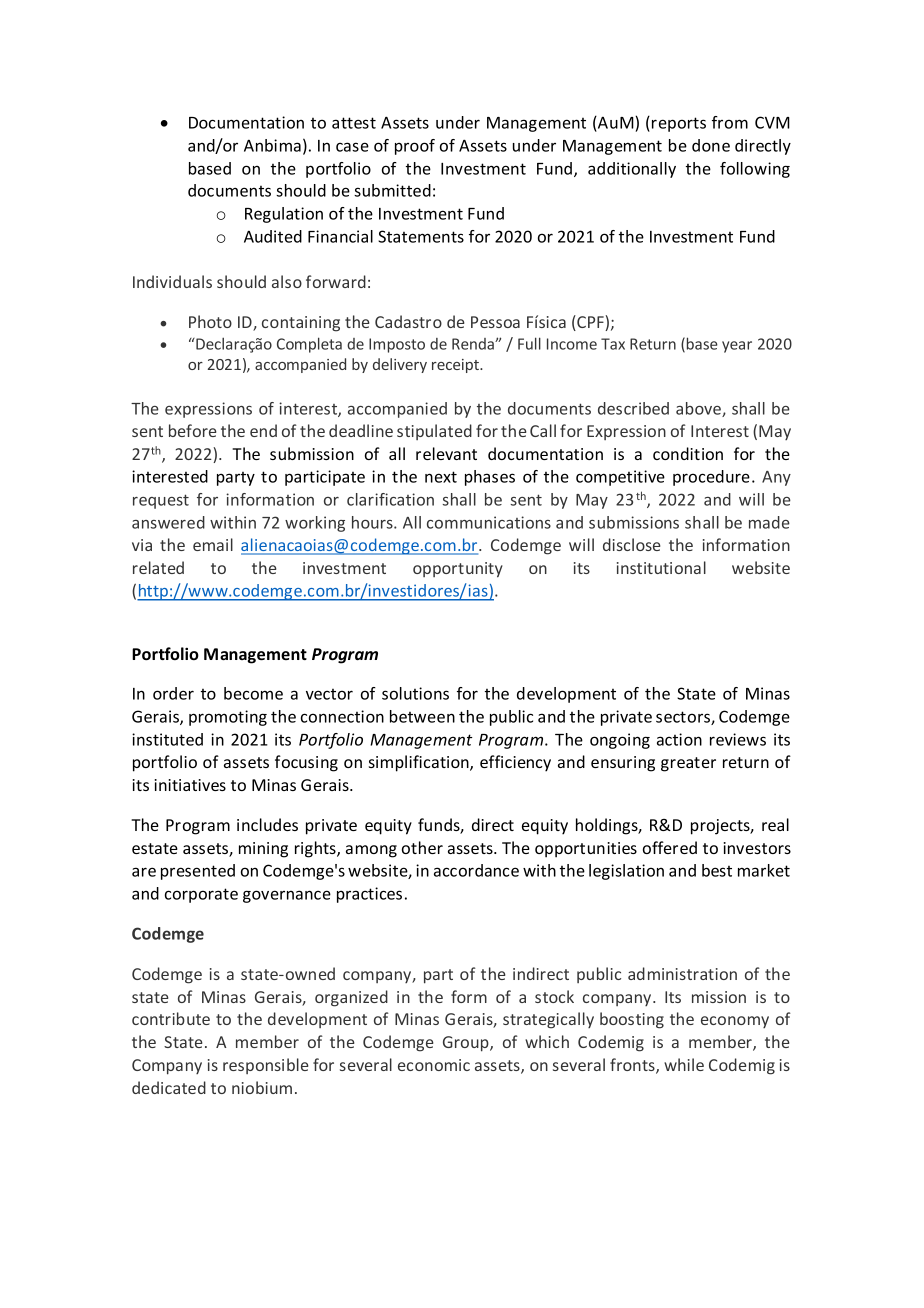 The height and width of the page is (1308, 924). I want to click on relevant, so click(446, 453).
